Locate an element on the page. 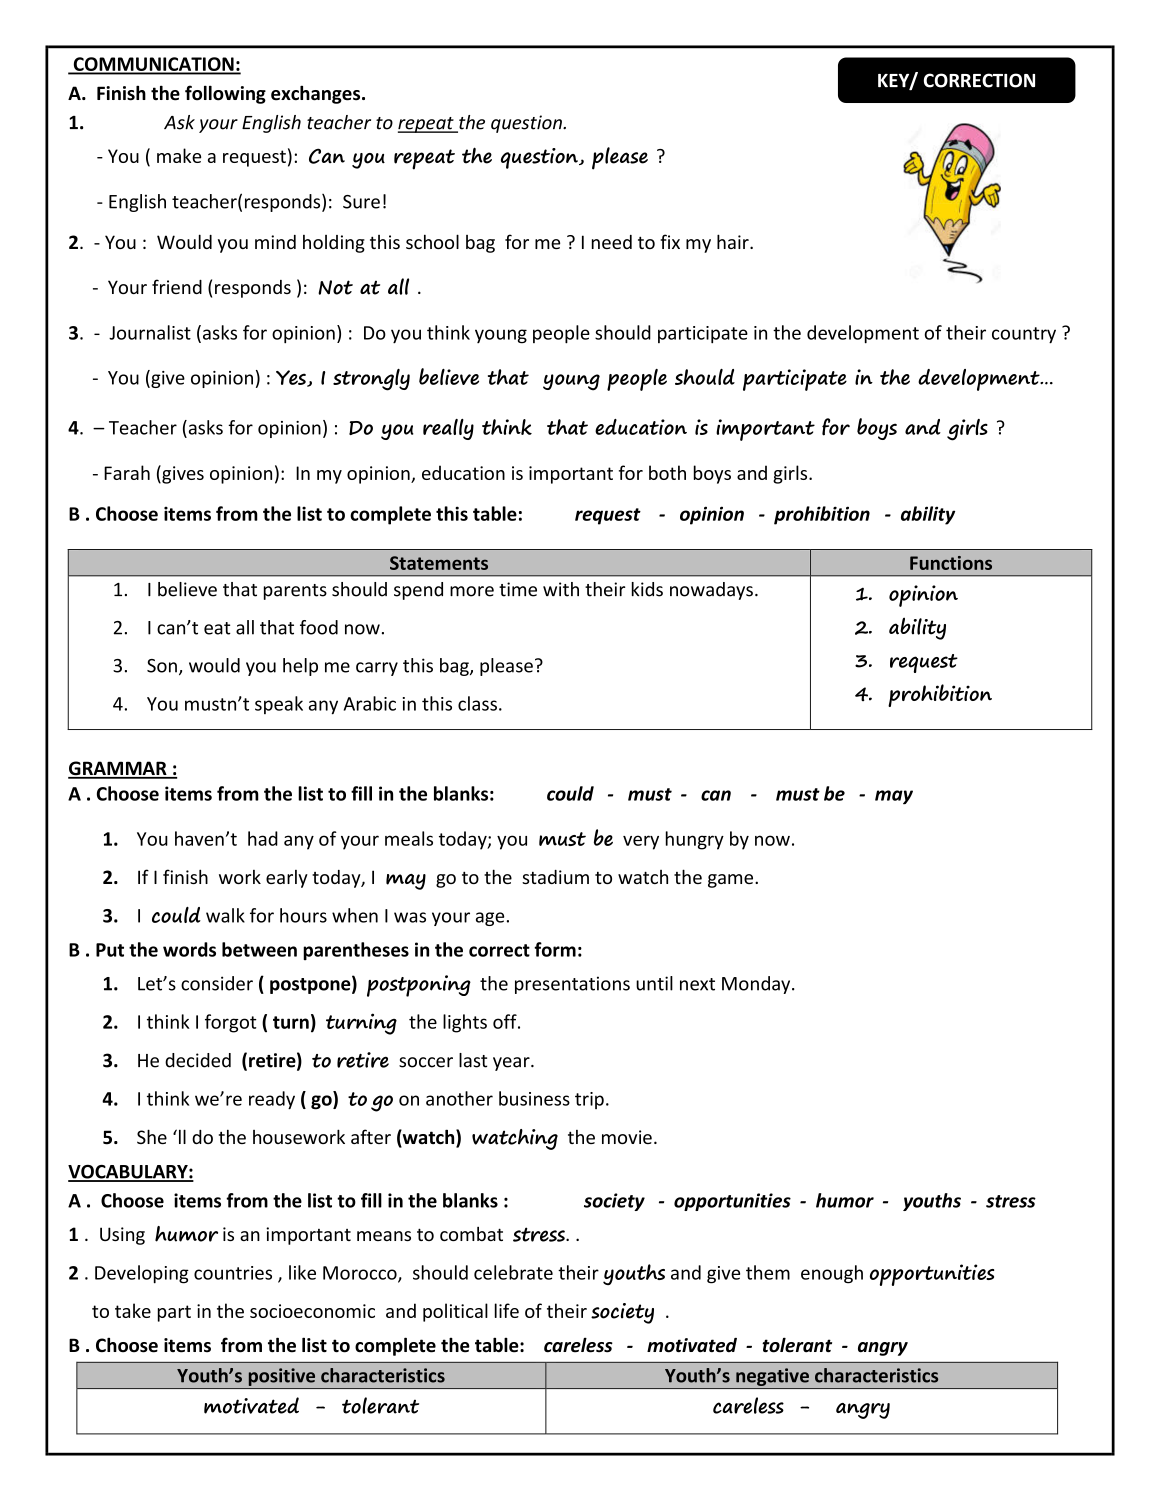  enough is located at coordinates (832, 1274).
